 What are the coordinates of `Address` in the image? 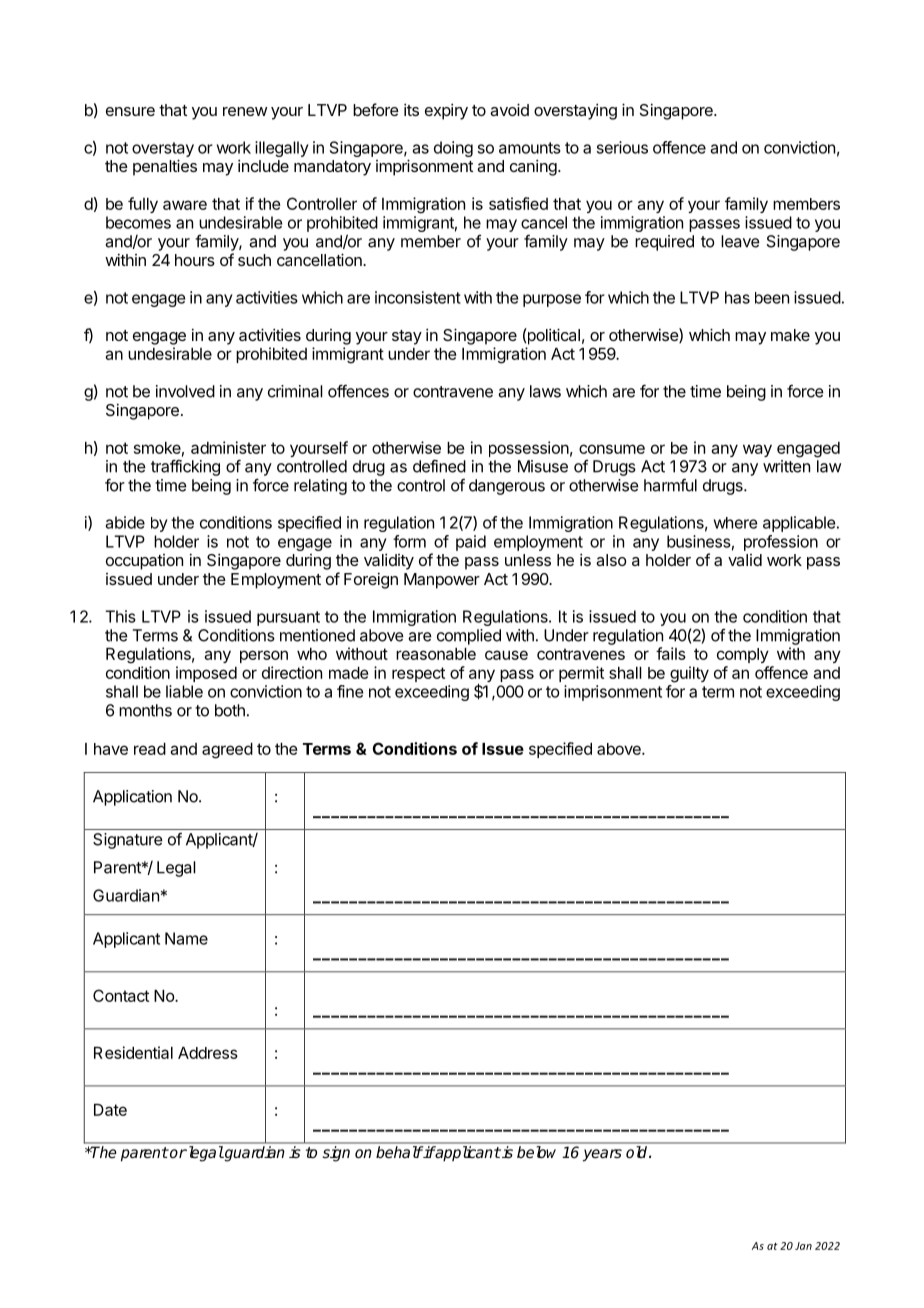 It's located at (208, 1053).
